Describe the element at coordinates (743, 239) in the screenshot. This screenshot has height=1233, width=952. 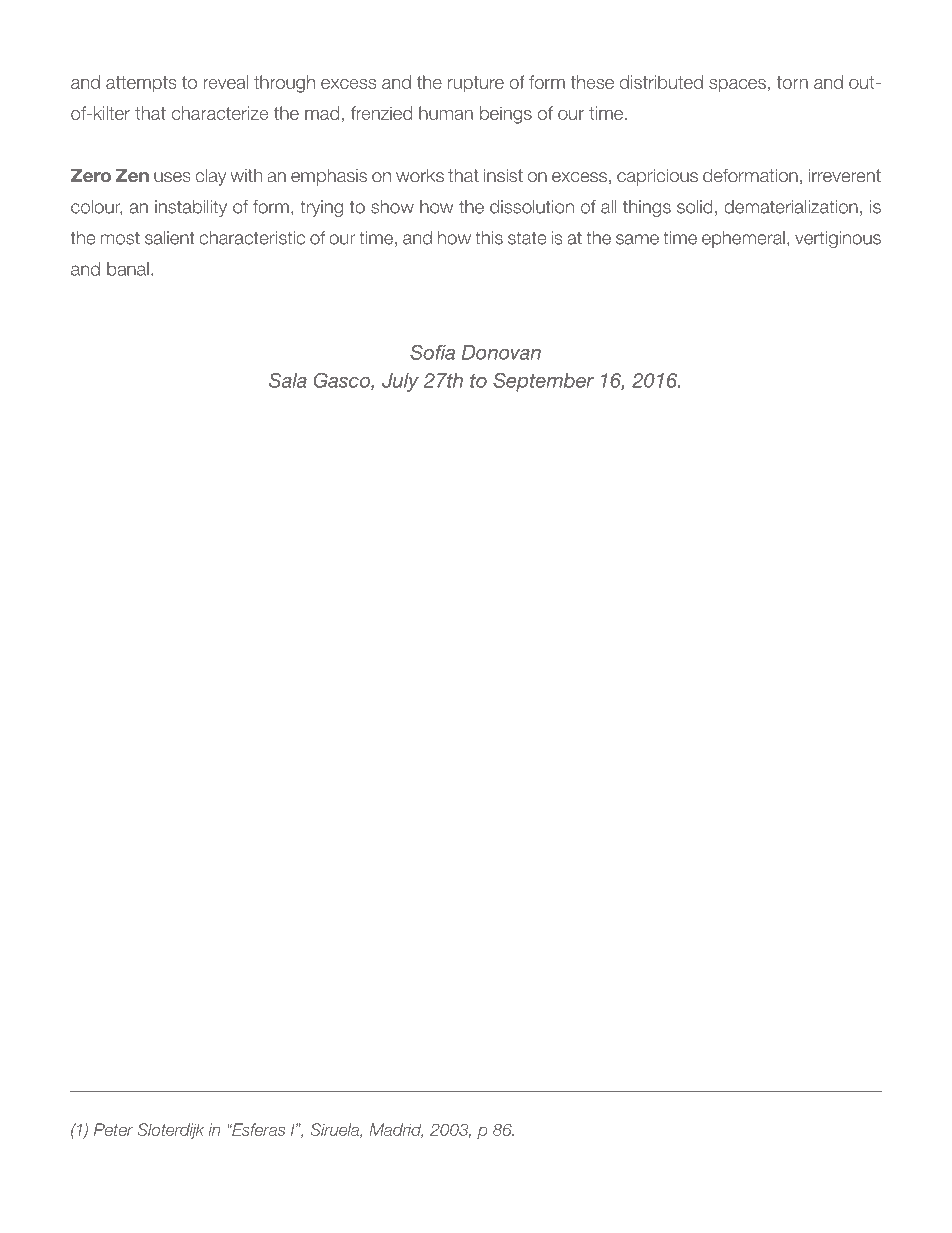
I see `ephemeral` at that location.
